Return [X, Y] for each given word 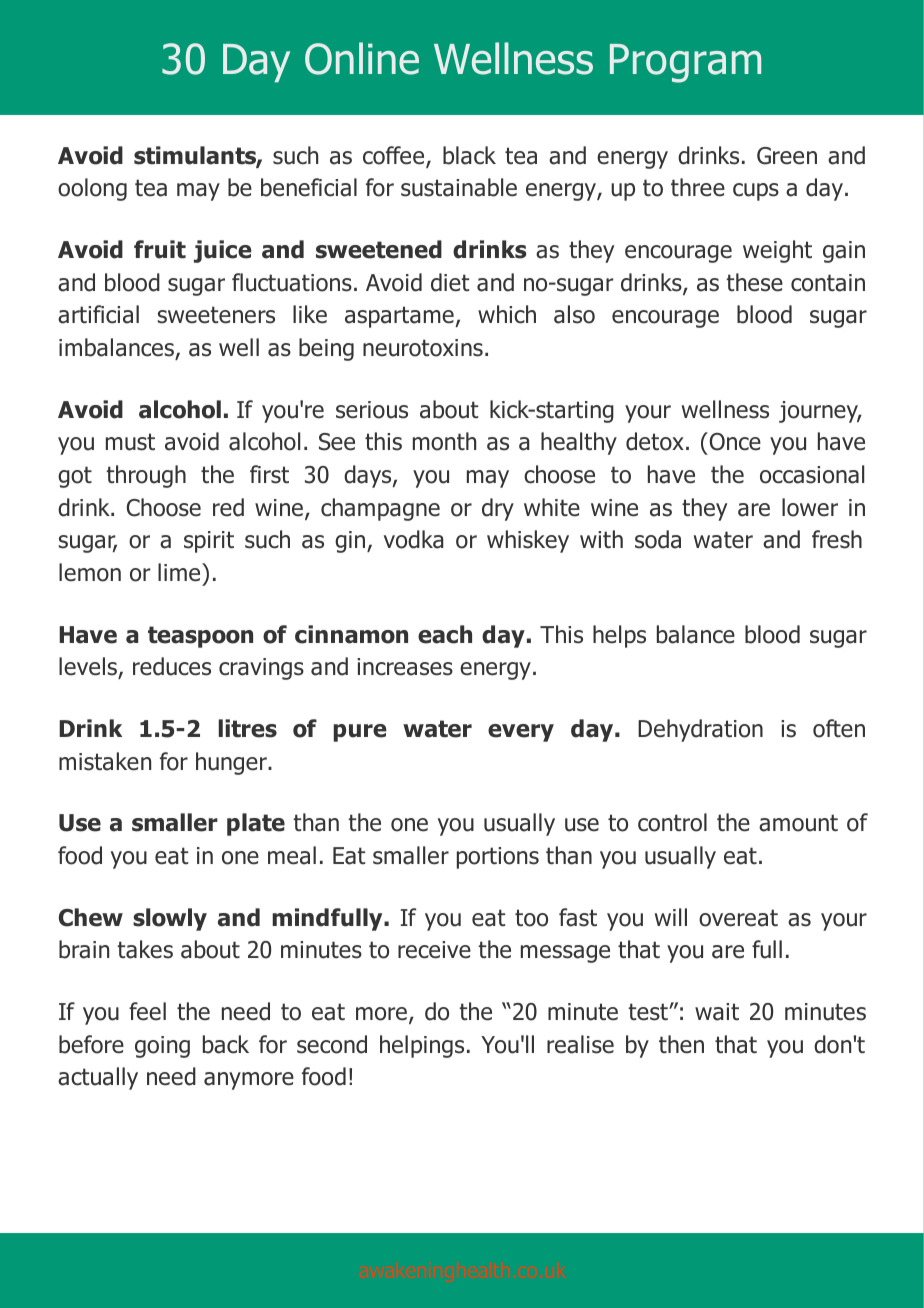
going [162, 1047]
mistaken [105, 761]
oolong [92, 189]
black [469, 155]
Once [734, 441]
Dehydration [700, 730]
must [130, 442]
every [521, 733]
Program [685, 63]
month [444, 441]
